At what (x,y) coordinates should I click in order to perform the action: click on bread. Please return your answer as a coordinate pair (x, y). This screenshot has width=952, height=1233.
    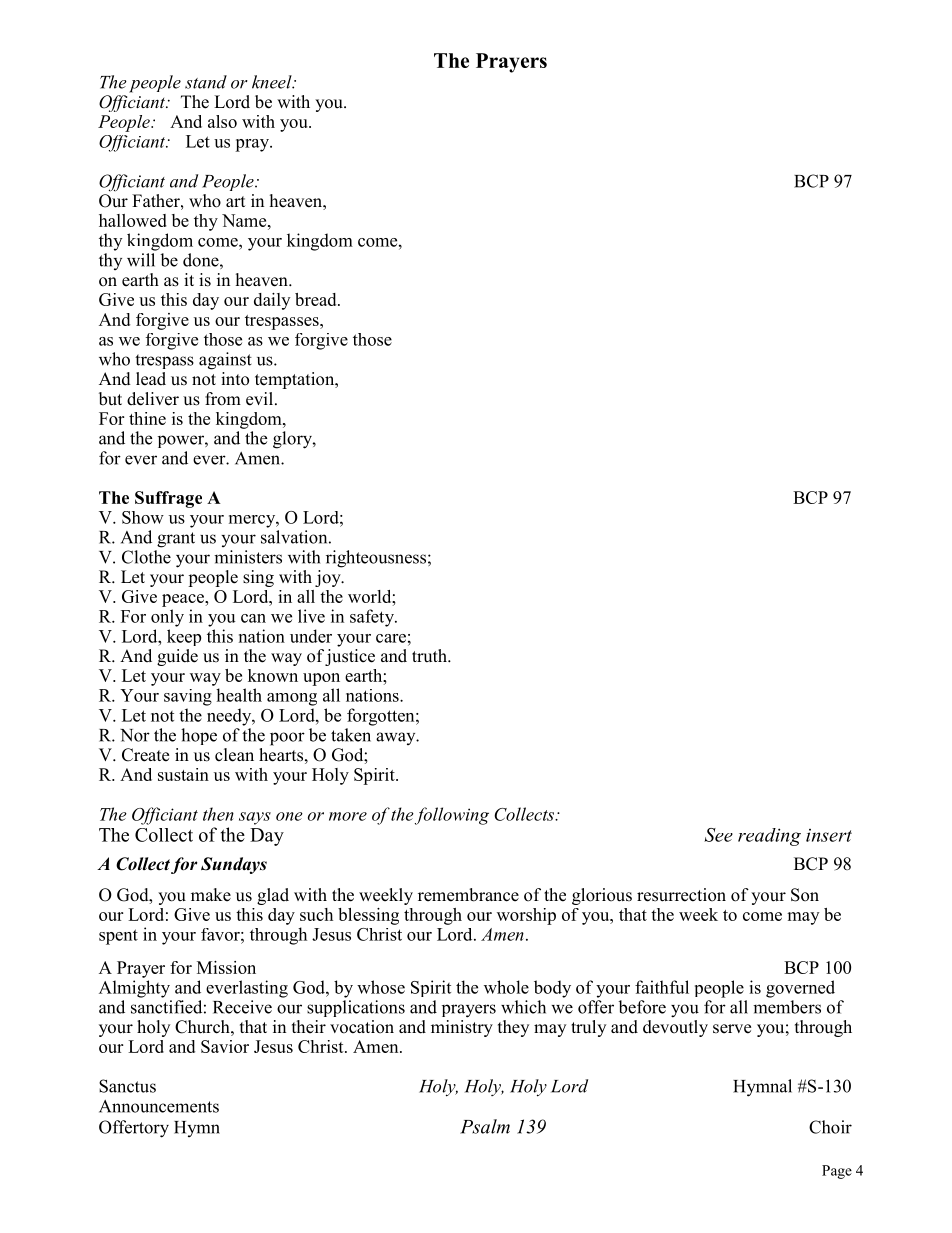
    Looking at the image, I should click on (317, 299).
